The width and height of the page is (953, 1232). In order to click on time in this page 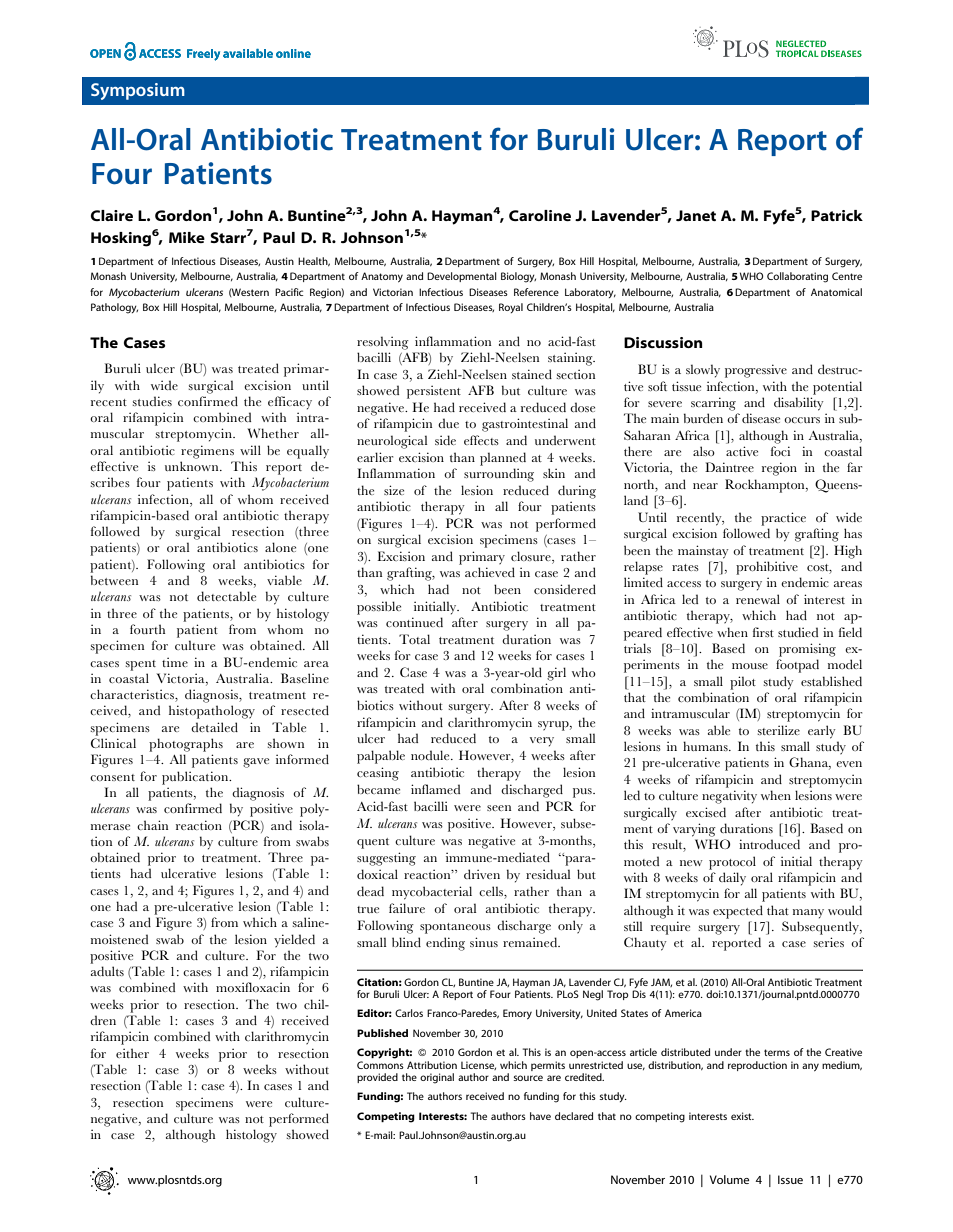, I will do `click(175, 662)`.
